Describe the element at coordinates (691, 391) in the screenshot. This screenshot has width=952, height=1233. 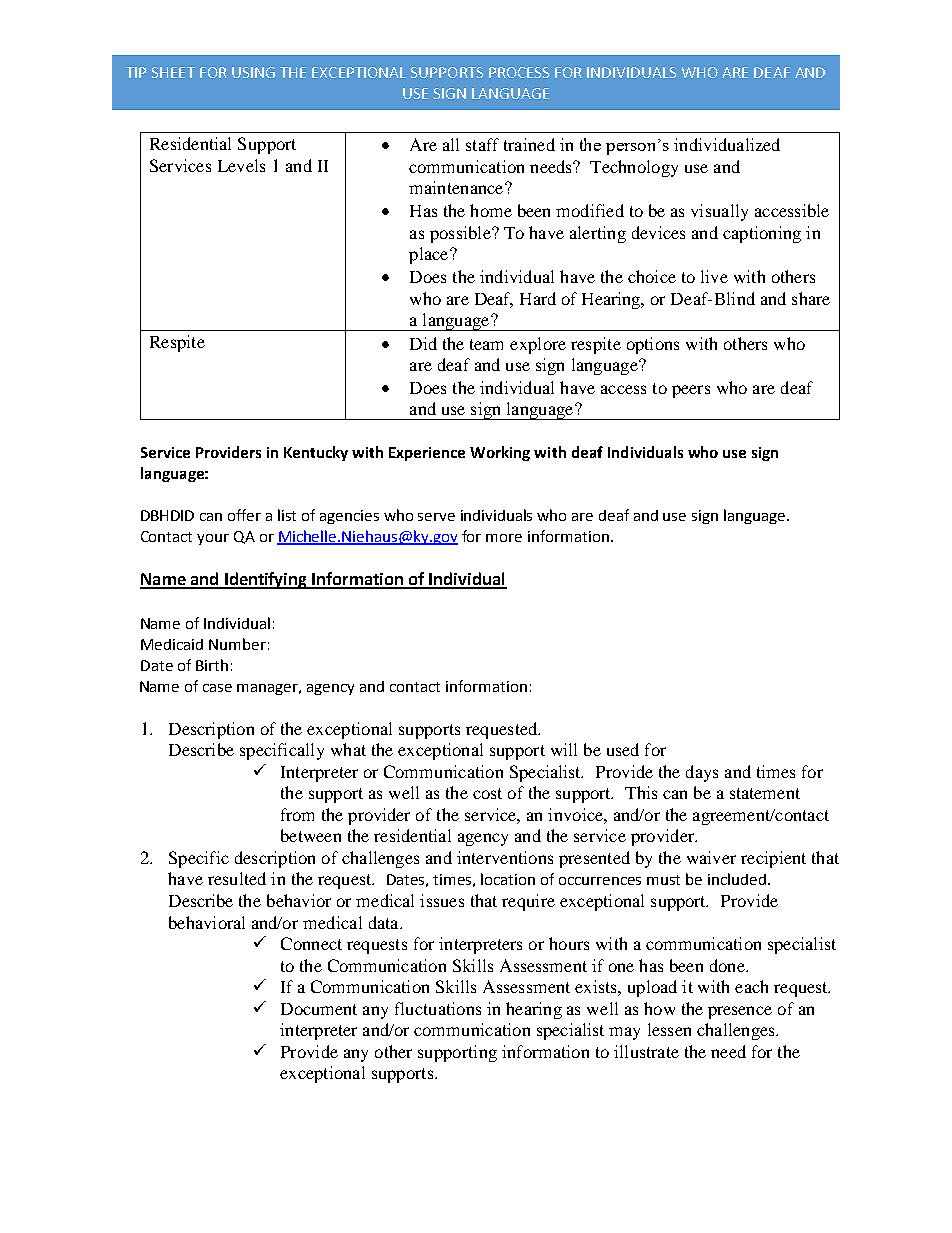
I see `peers` at that location.
